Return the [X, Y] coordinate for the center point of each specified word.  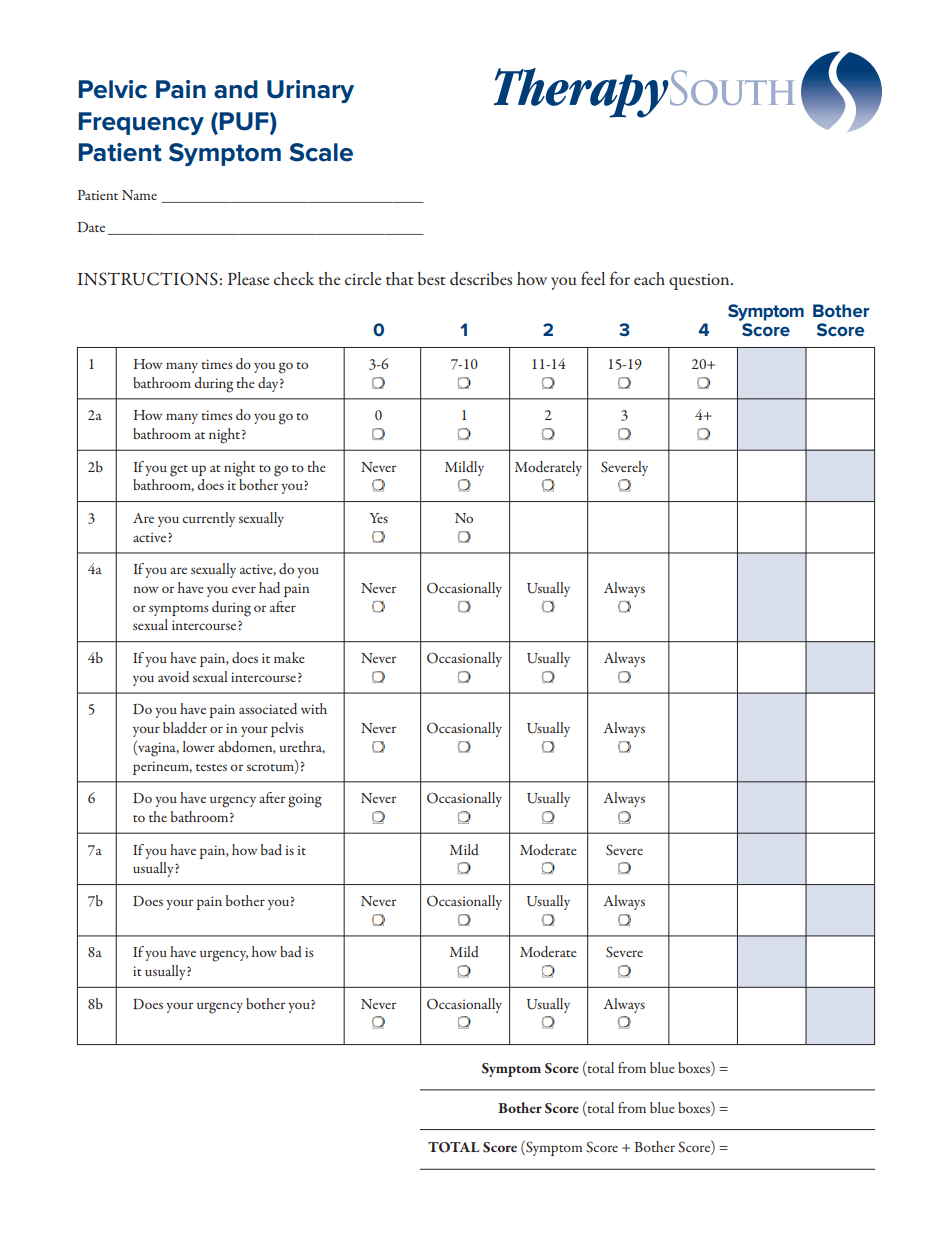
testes [211, 767]
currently [209, 519]
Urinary [310, 91]
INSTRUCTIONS [148, 279]
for [620, 278]
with [314, 708]
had [269, 587]
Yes [378, 518]
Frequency [141, 123]
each [649, 278]
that [400, 278]
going [305, 800]
